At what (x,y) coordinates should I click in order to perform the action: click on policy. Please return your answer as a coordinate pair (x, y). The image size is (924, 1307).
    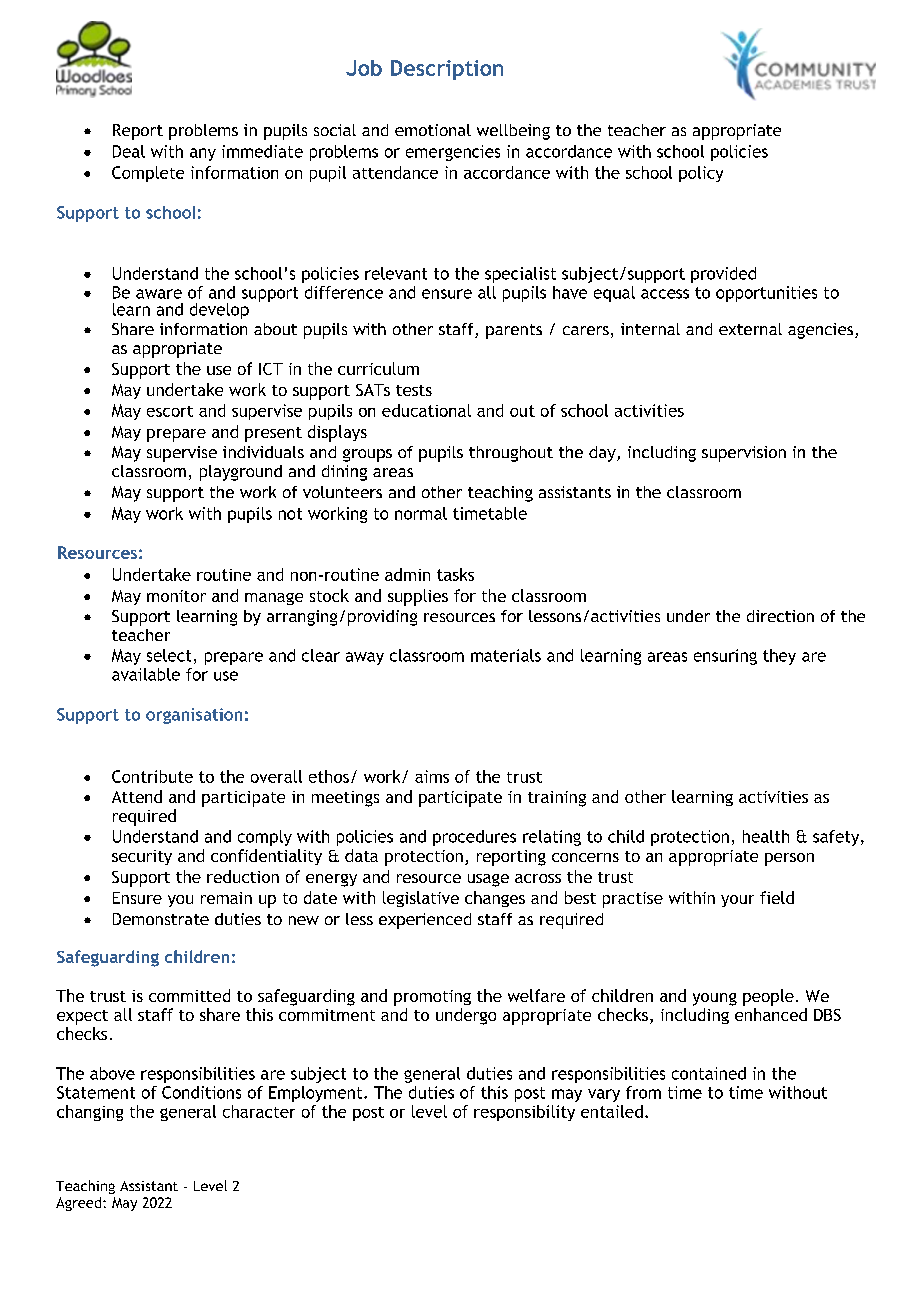
    Looking at the image, I should click on (701, 174).
